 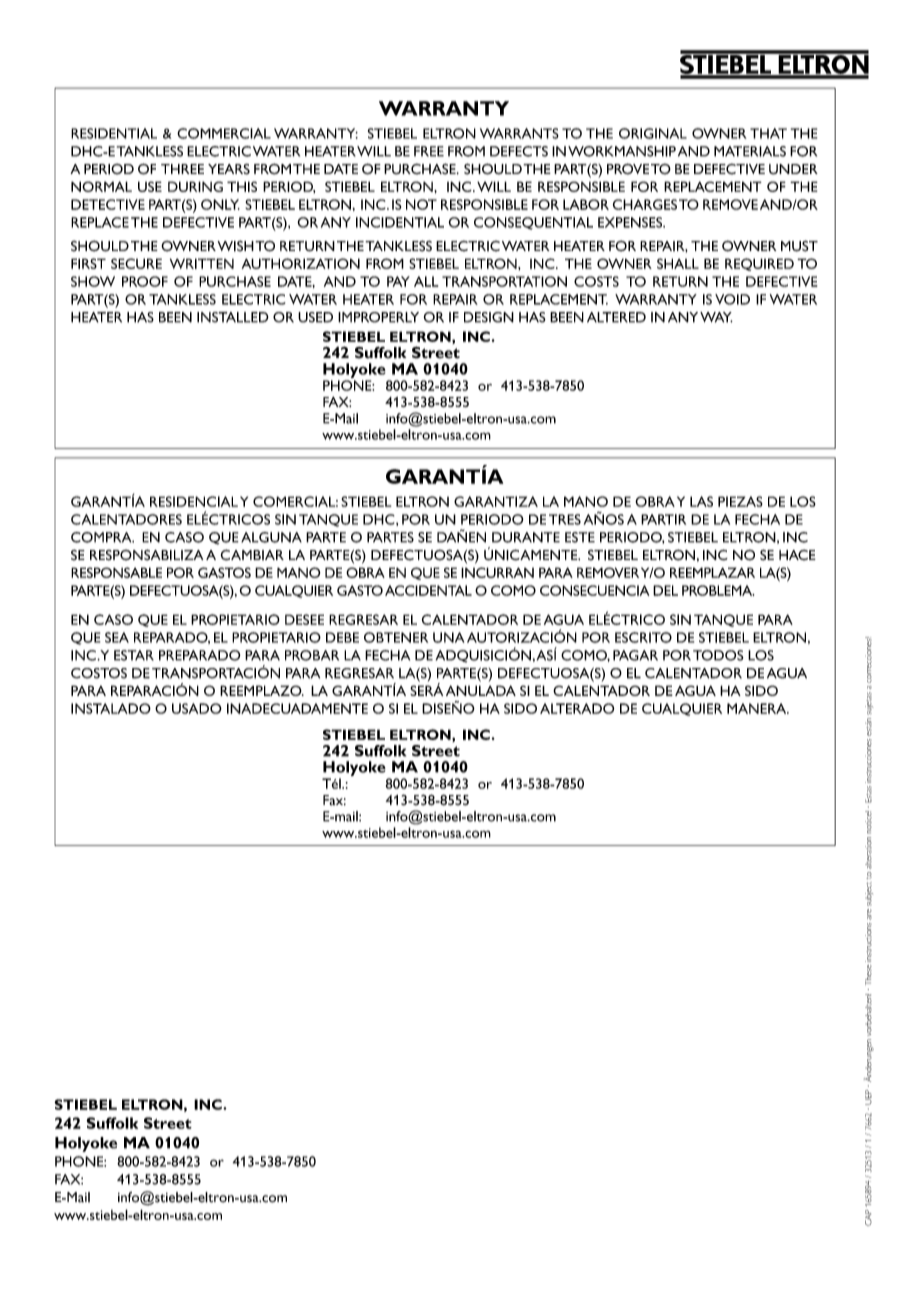 What do you see at coordinates (134, 655) in the image?
I see `ESTAR` at bounding box center [134, 655].
